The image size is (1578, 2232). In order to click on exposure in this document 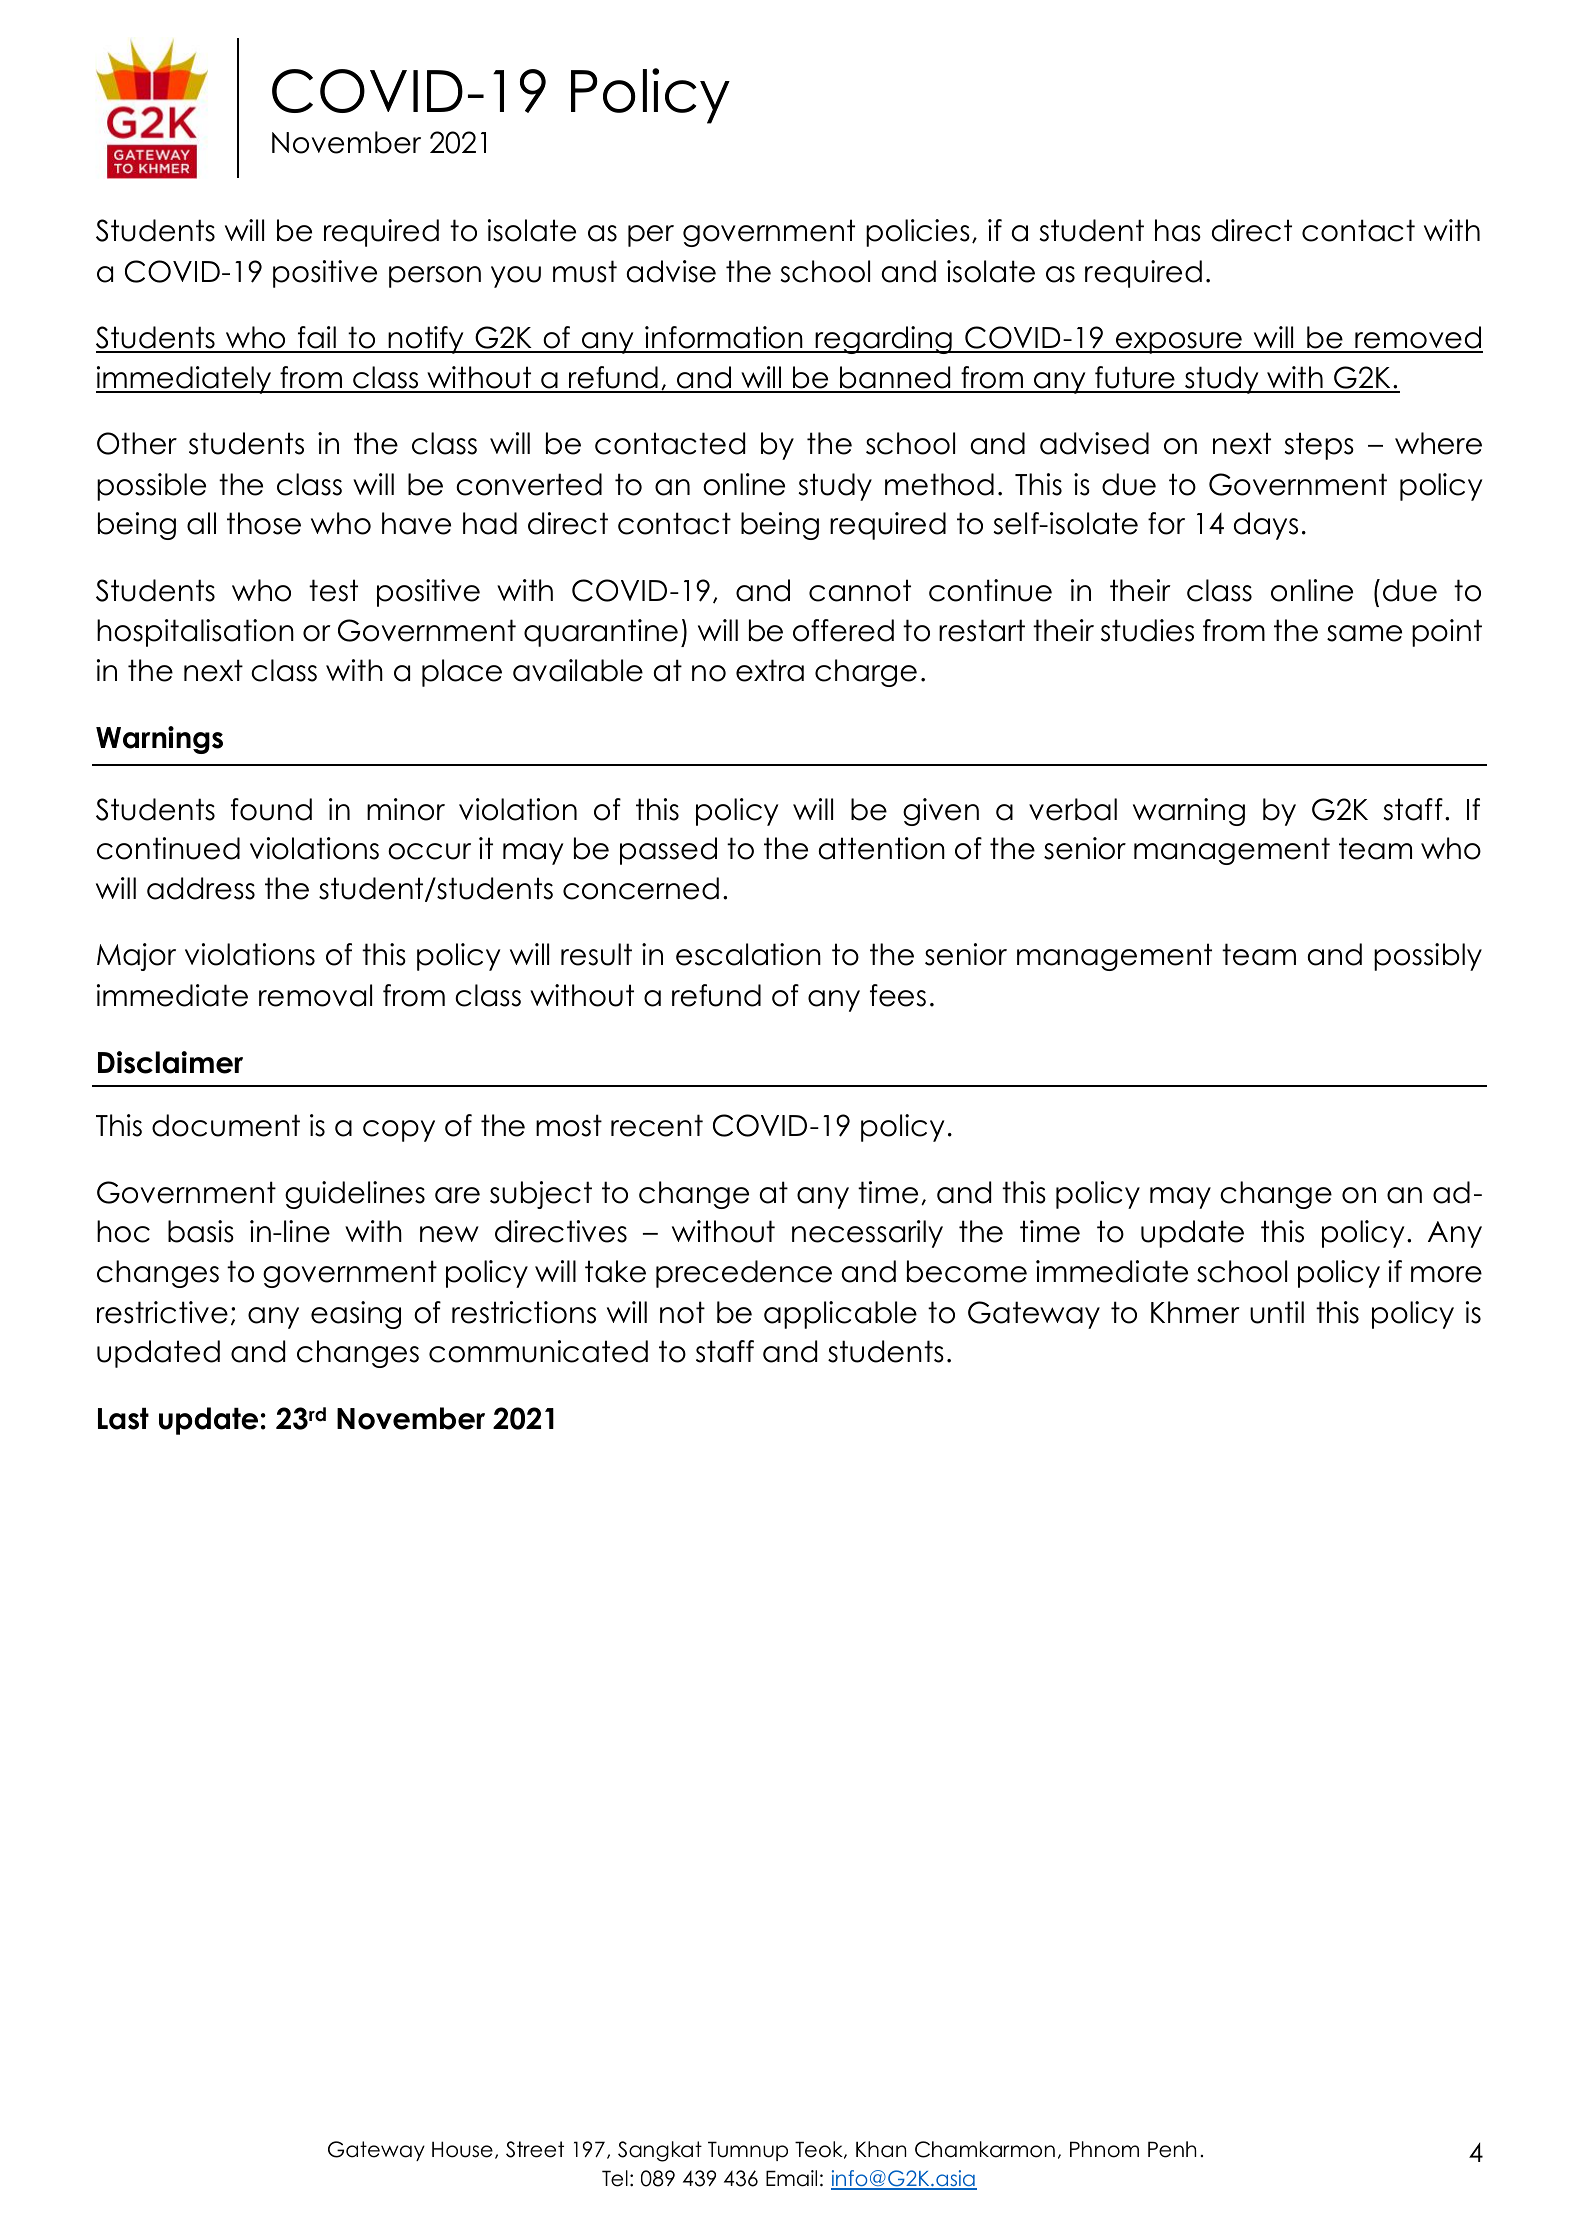, I will do `click(1179, 343)`.
